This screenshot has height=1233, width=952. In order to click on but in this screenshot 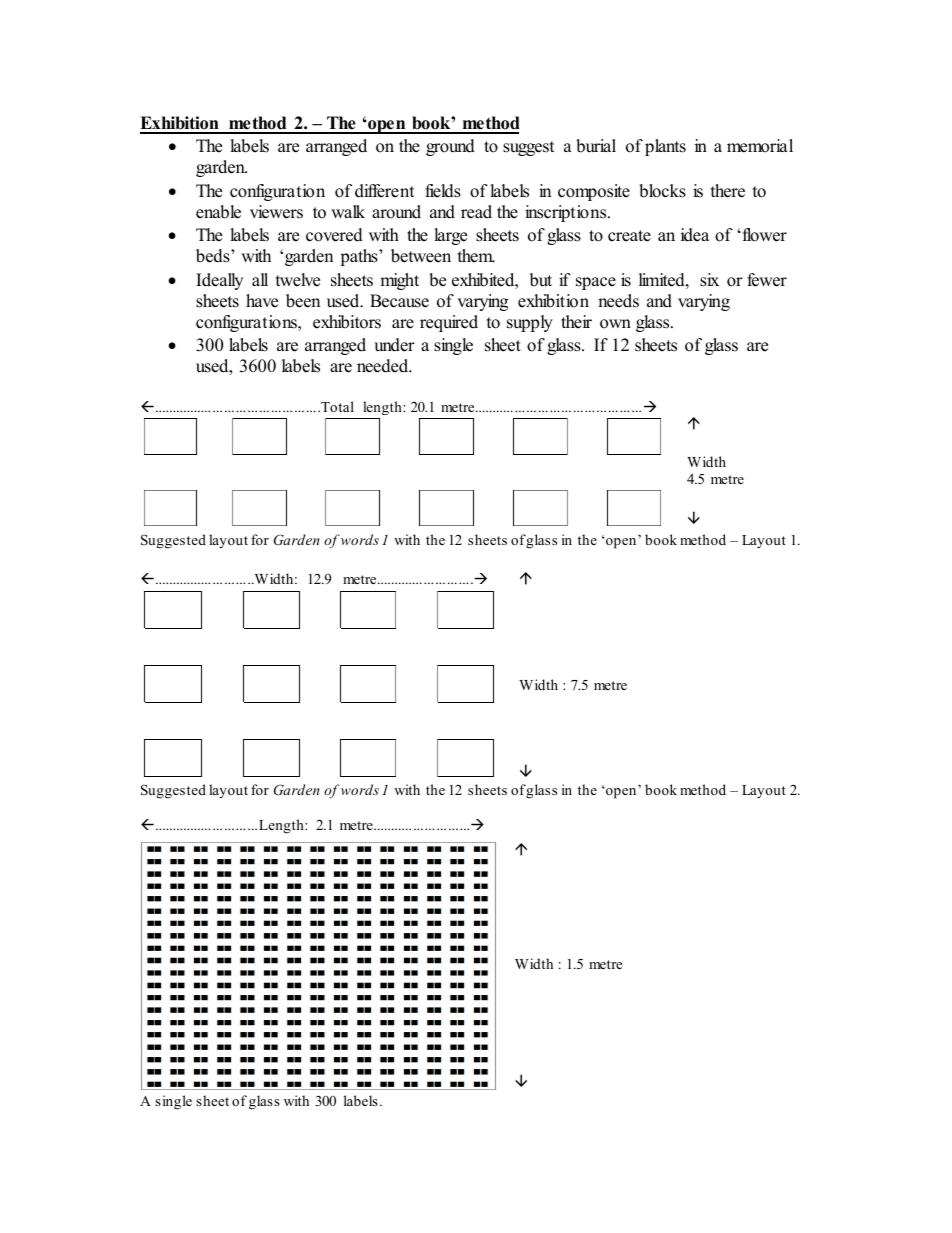, I will do `click(541, 280)`.
